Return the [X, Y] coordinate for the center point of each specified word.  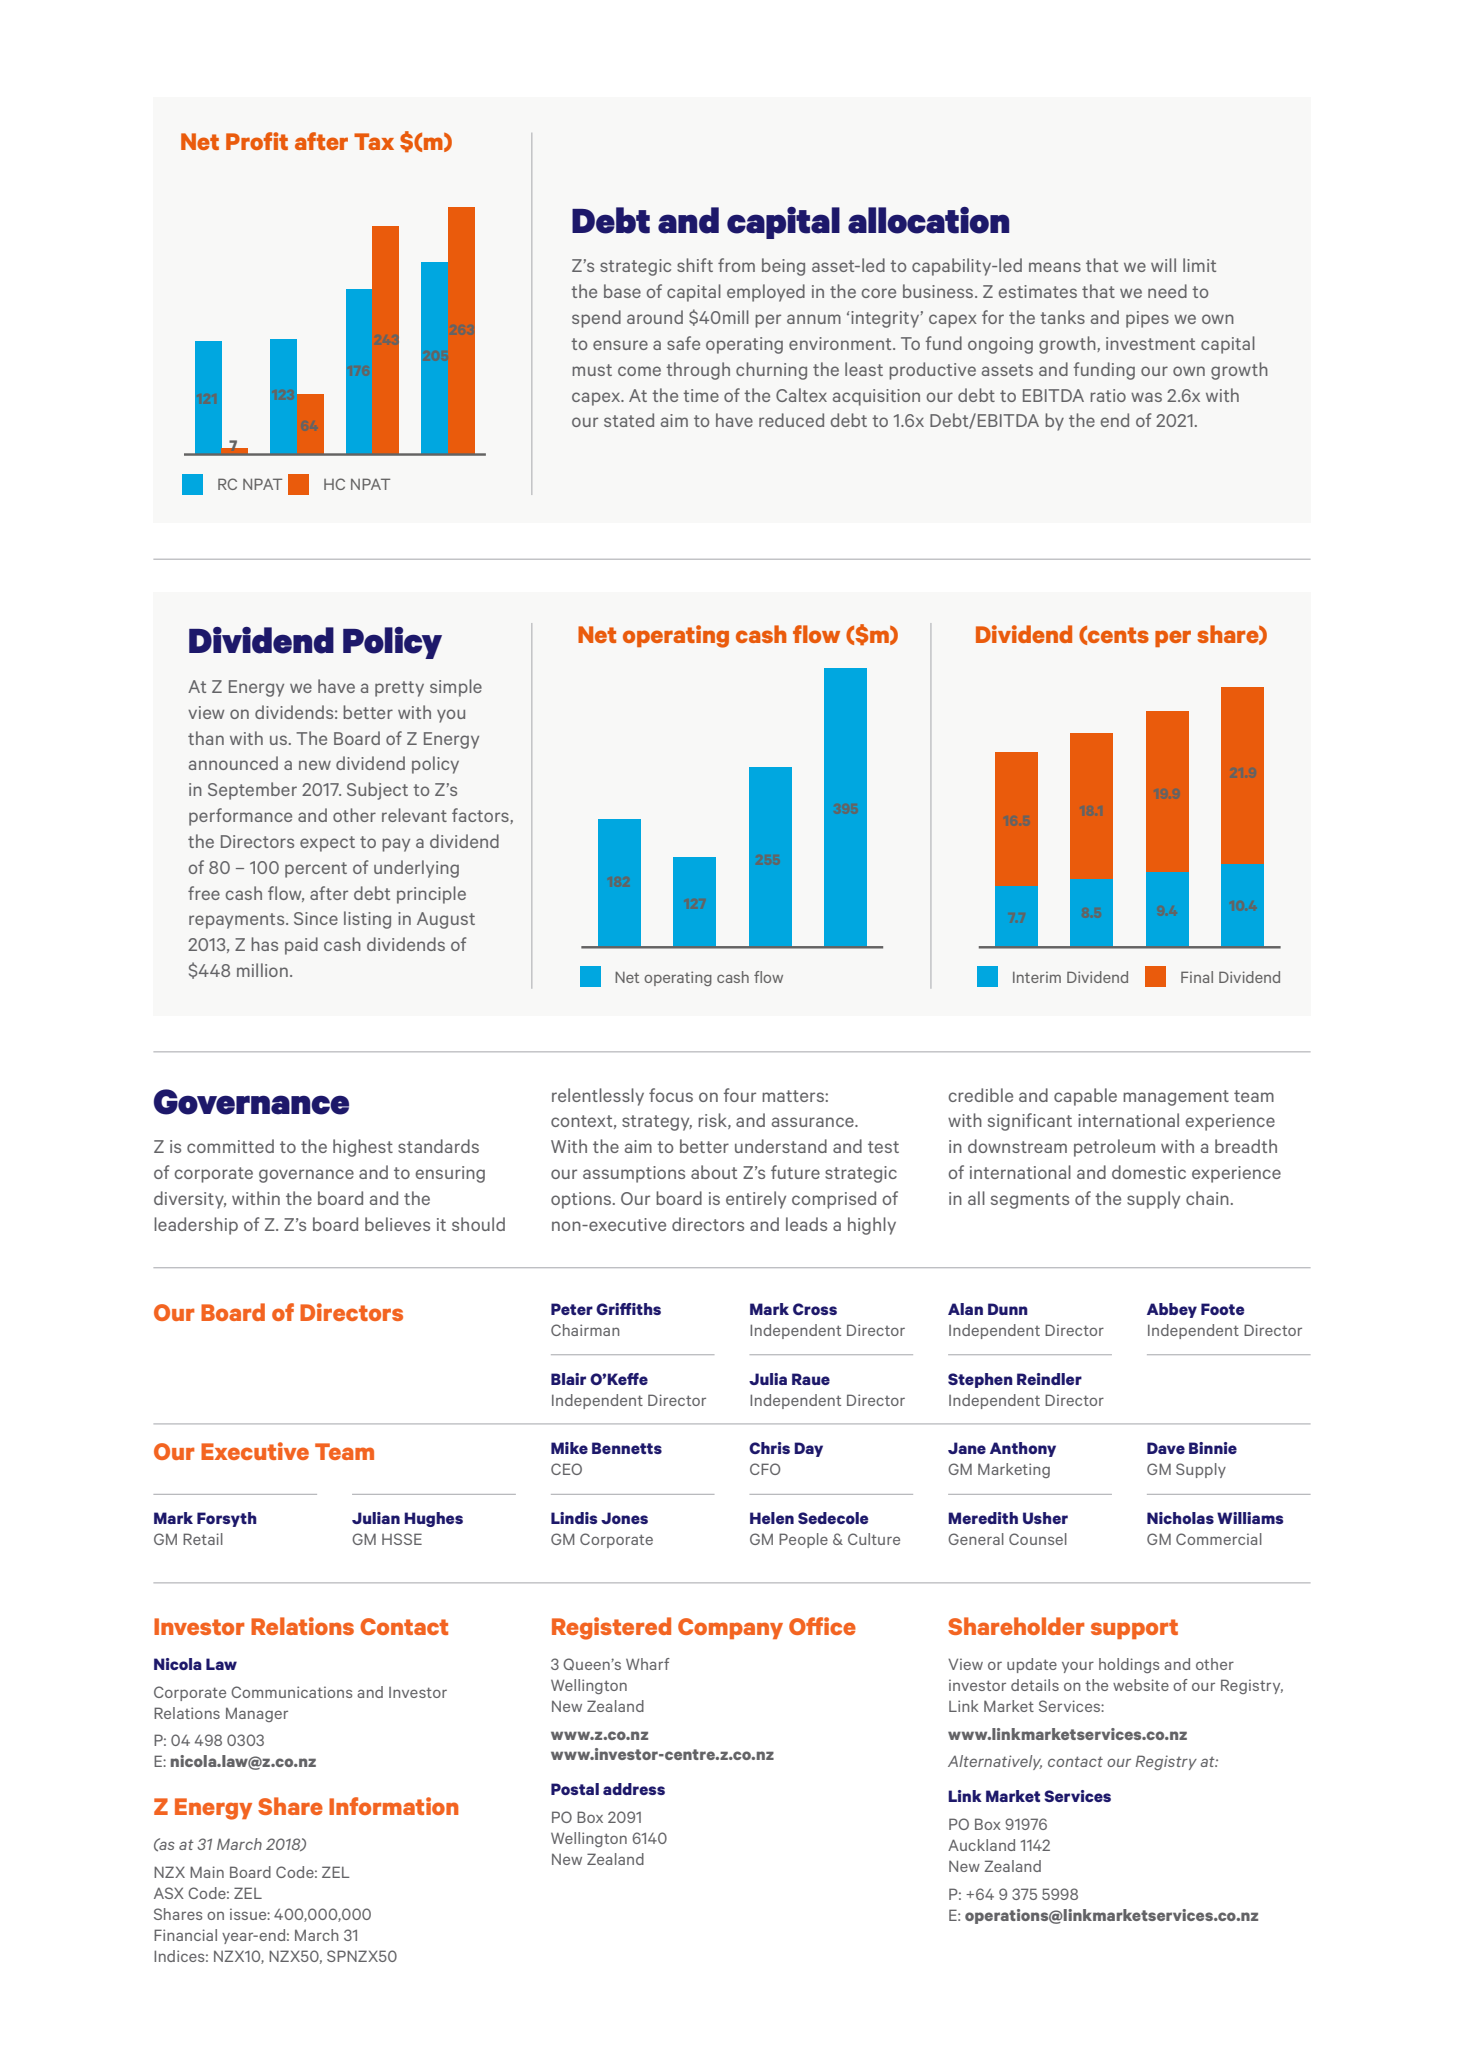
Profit [257, 141]
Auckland [981, 1845]
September [252, 791]
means [1055, 267]
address [634, 1789]
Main [207, 1872]
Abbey [1172, 1310]
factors [481, 816]
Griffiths [628, 1309]
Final [1197, 977]
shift [695, 265]
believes [397, 1224]
